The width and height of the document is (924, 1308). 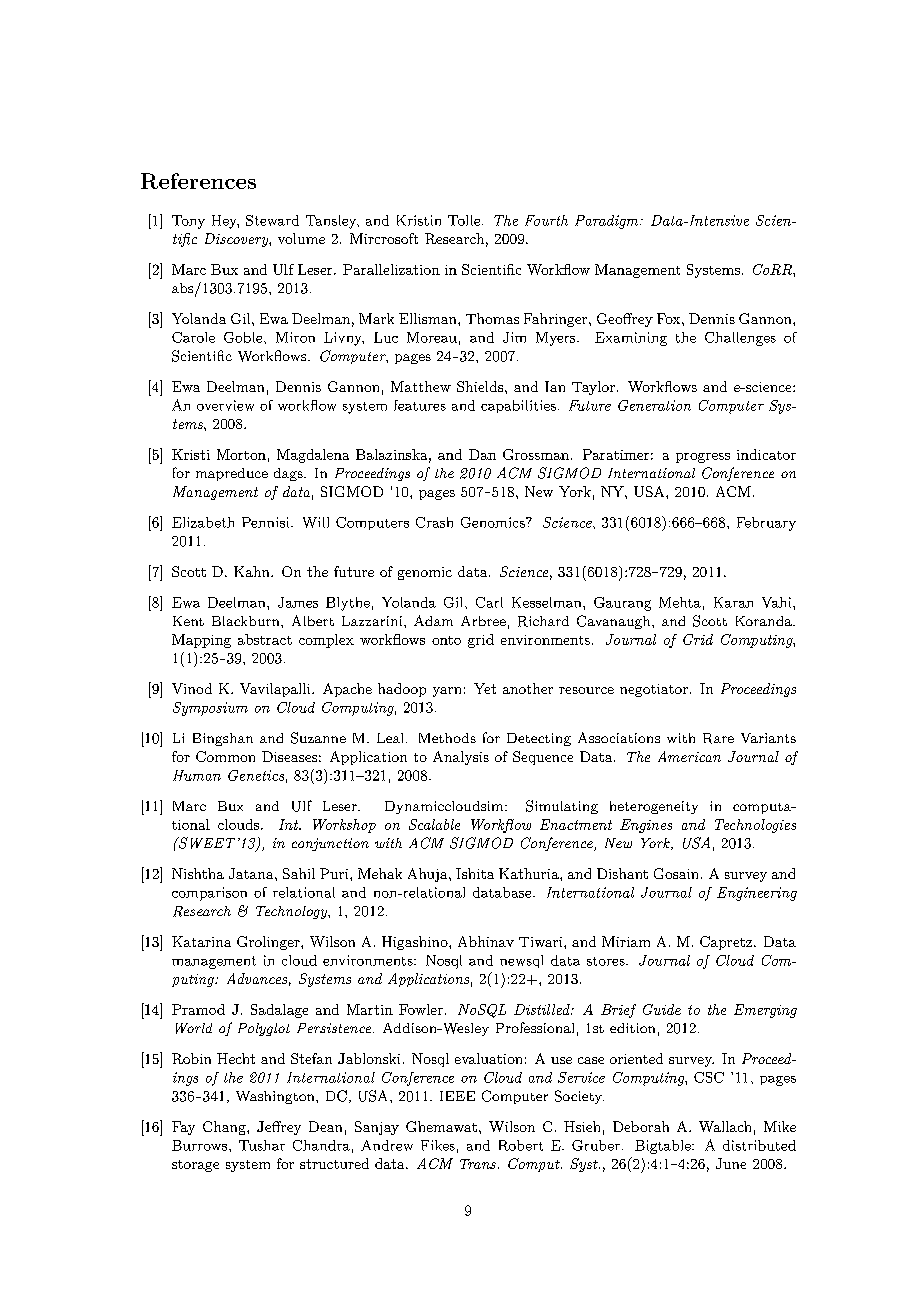 I want to click on Steward, so click(x=272, y=220).
